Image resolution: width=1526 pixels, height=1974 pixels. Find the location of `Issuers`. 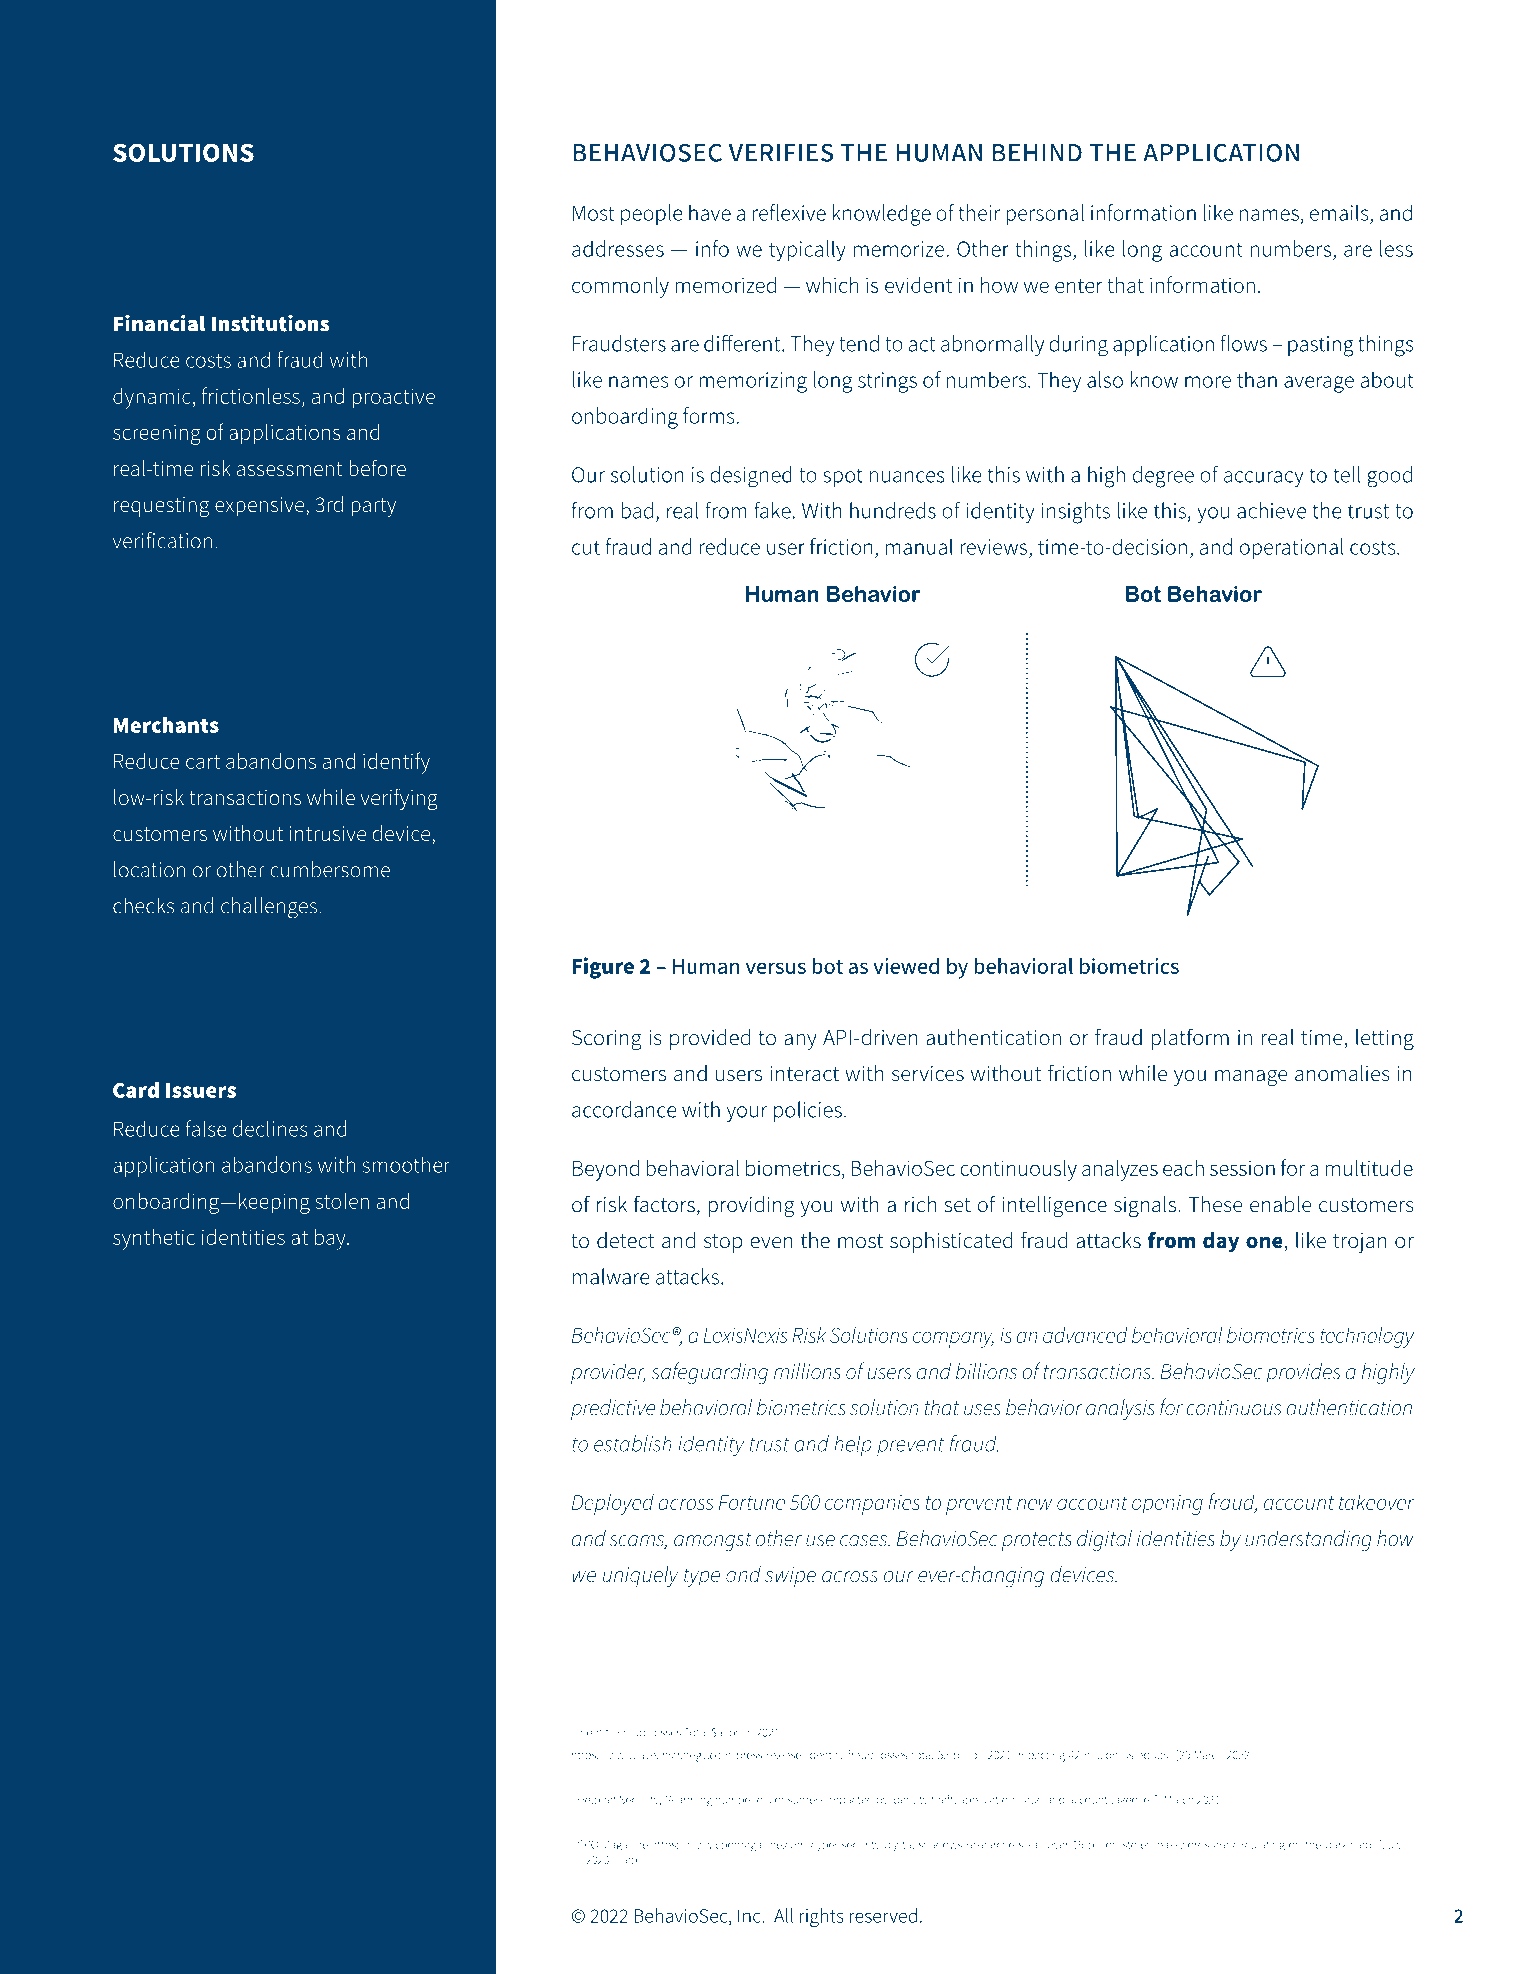

Issuers is located at coordinates (201, 1090).
